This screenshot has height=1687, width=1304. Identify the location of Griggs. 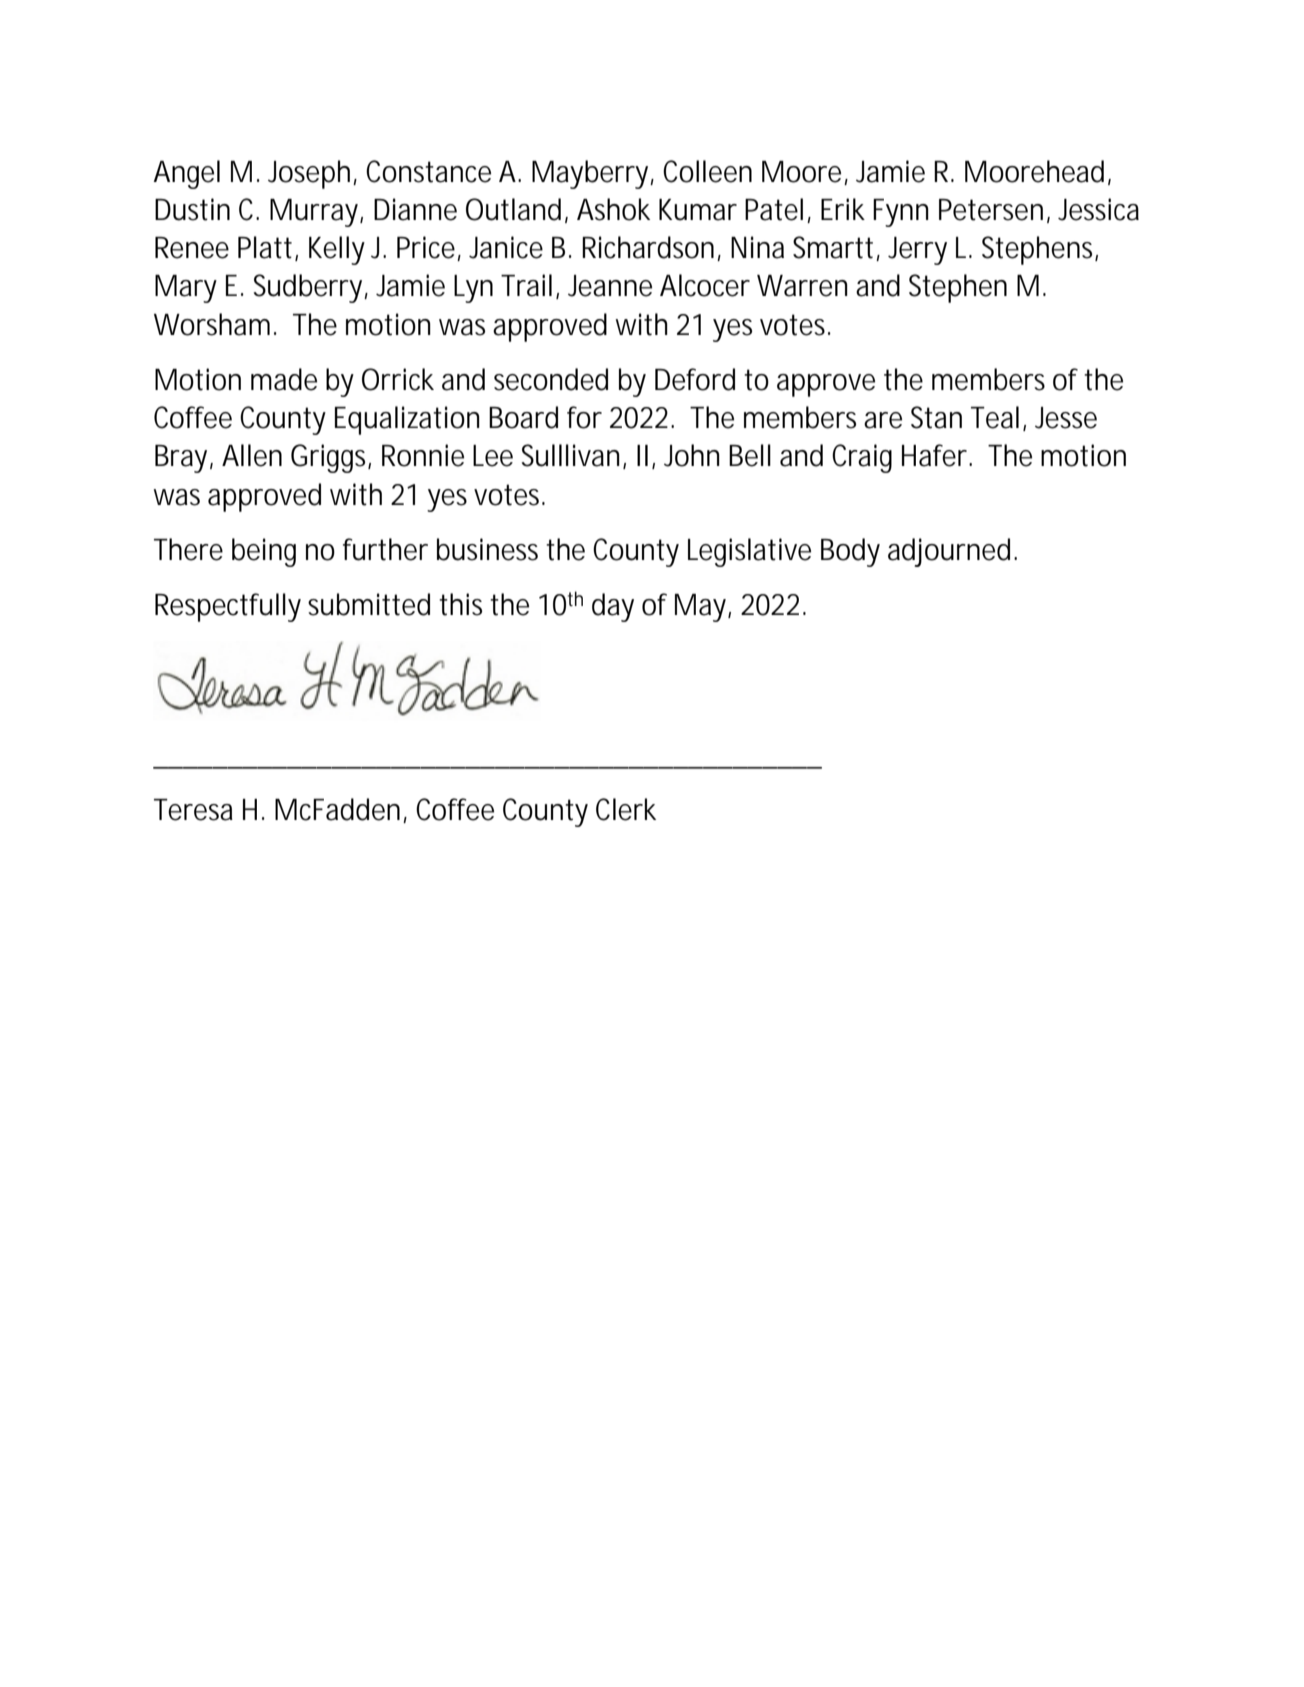
(331, 458).
